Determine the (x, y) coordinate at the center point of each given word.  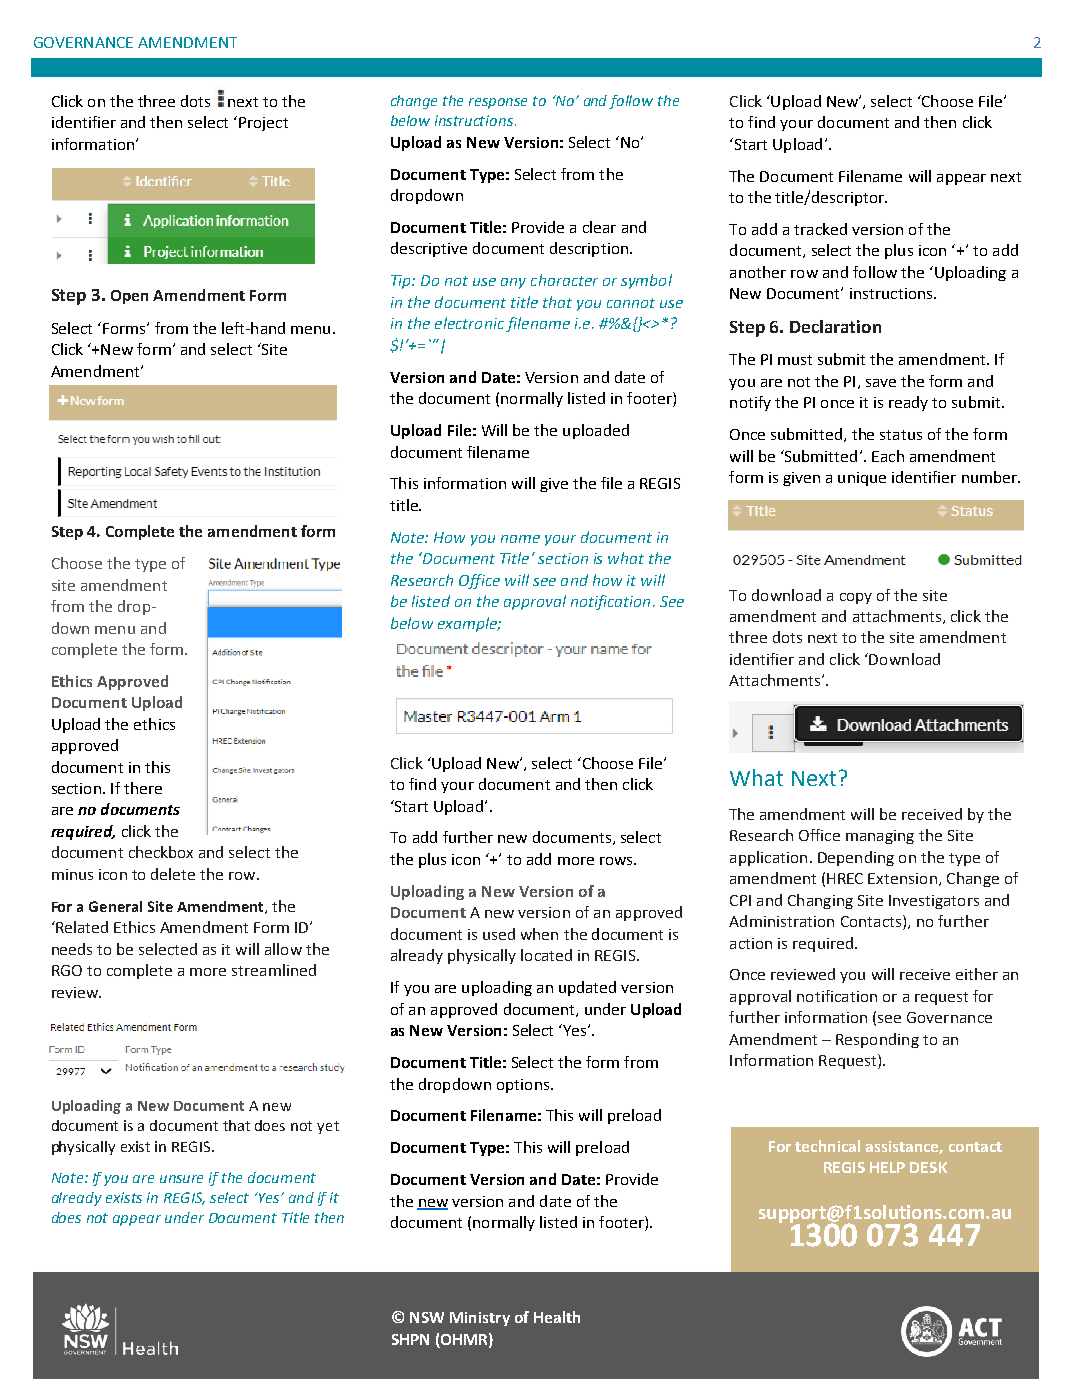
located (546, 955)
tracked (820, 229)
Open (129, 297)
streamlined (274, 970)
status (901, 435)
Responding (877, 1040)
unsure (181, 1179)
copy (856, 598)
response (498, 103)
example (468, 624)
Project (263, 124)
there (143, 788)
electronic (469, 323)
